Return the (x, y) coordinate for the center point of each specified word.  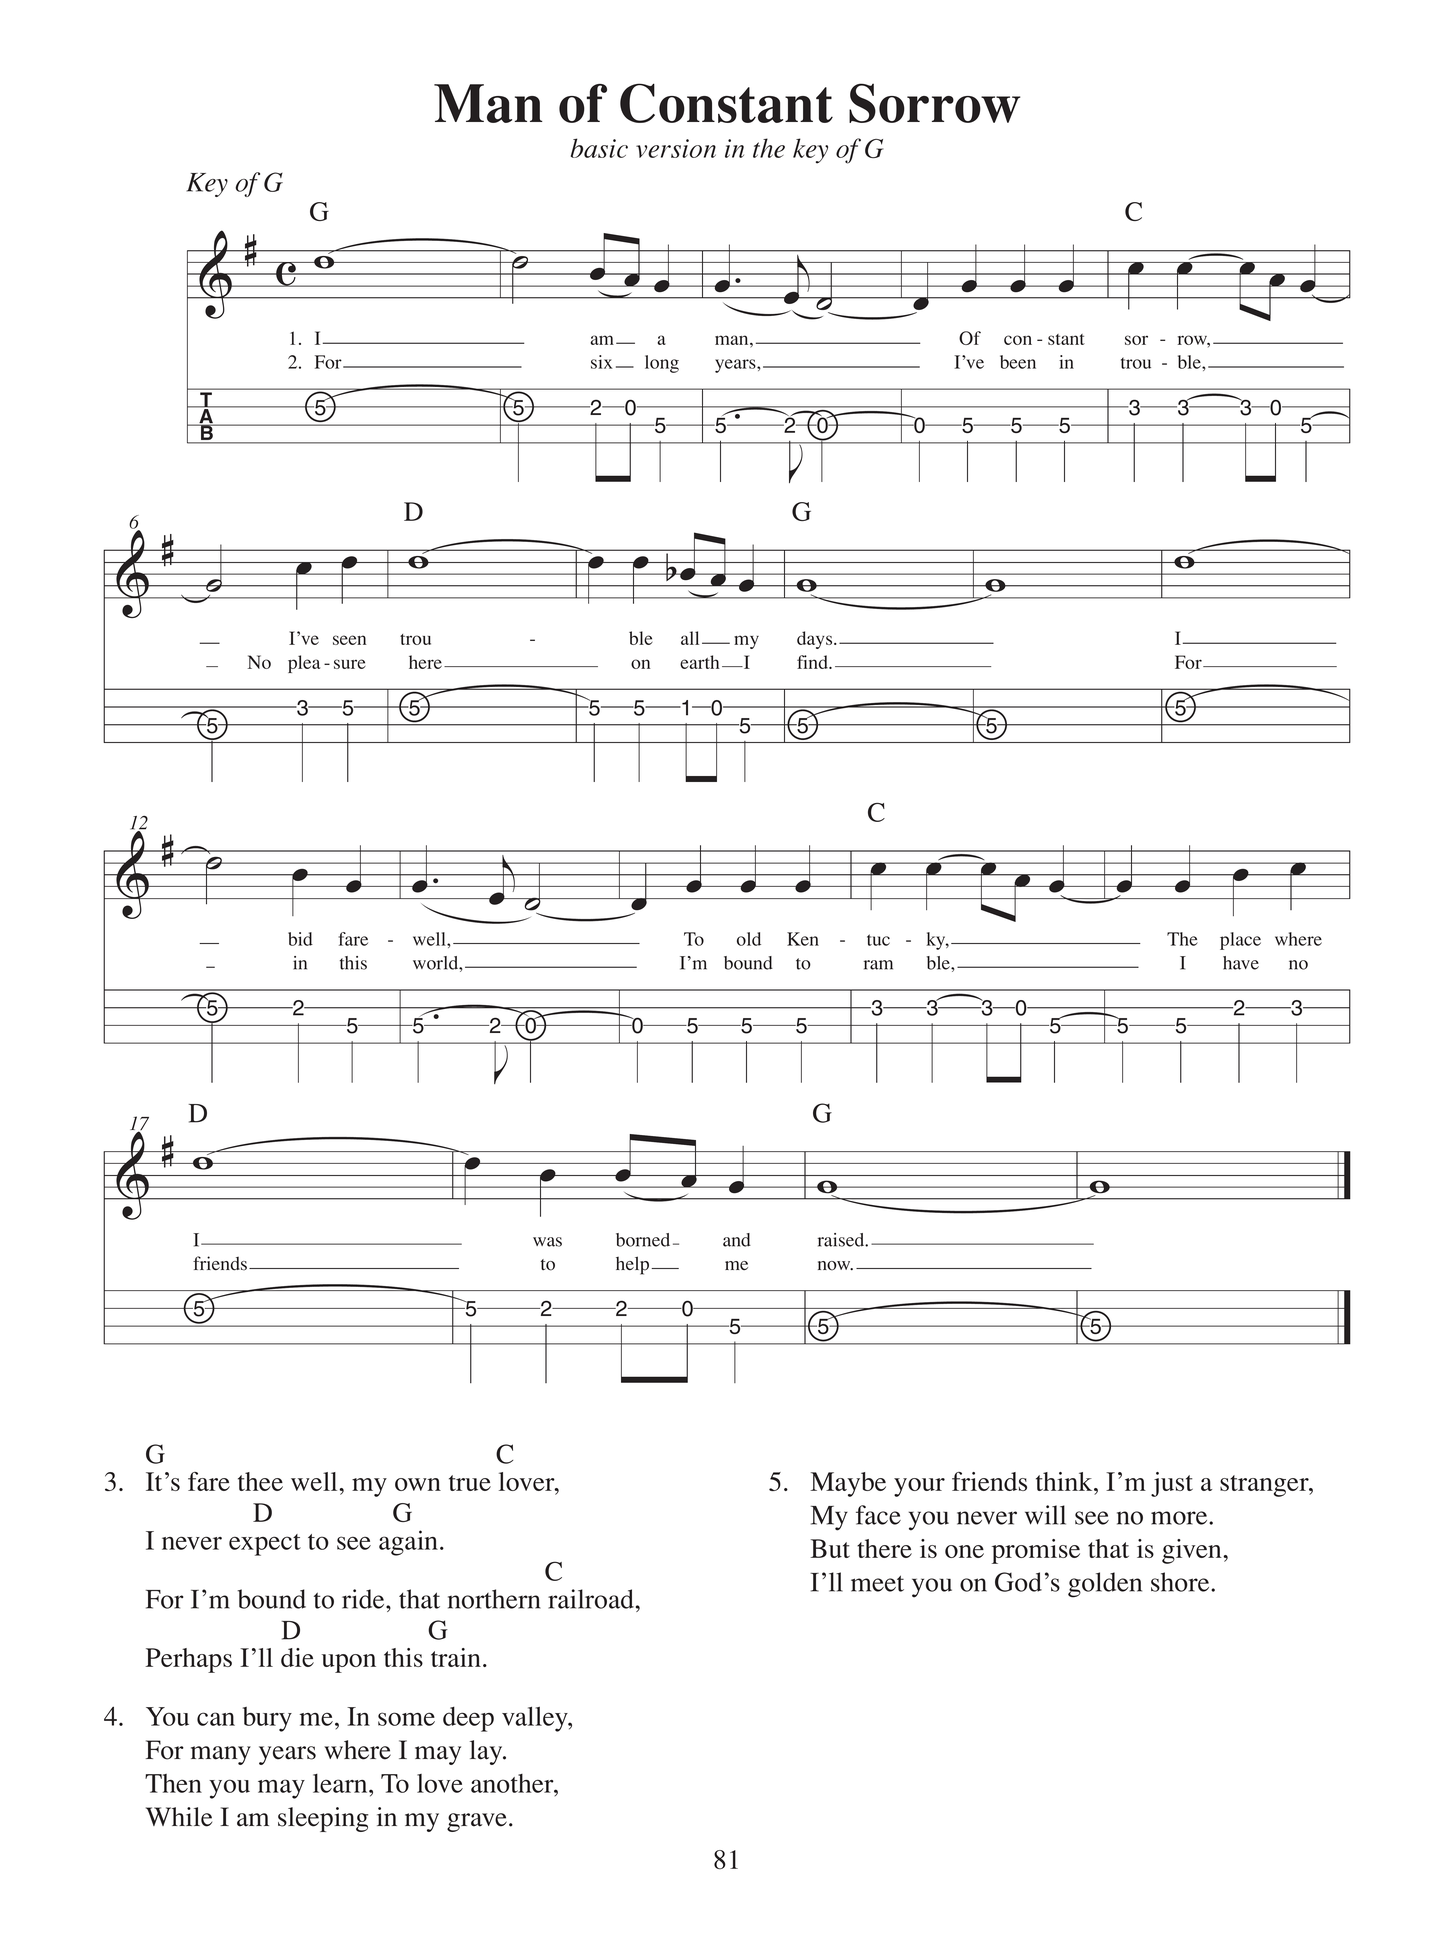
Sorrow (934, 103)
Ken (803, 939)
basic (599, 148)
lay (487, 1752)
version (676, 148)
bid (300, 939)
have (1241, 963)
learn (341, 1783)
